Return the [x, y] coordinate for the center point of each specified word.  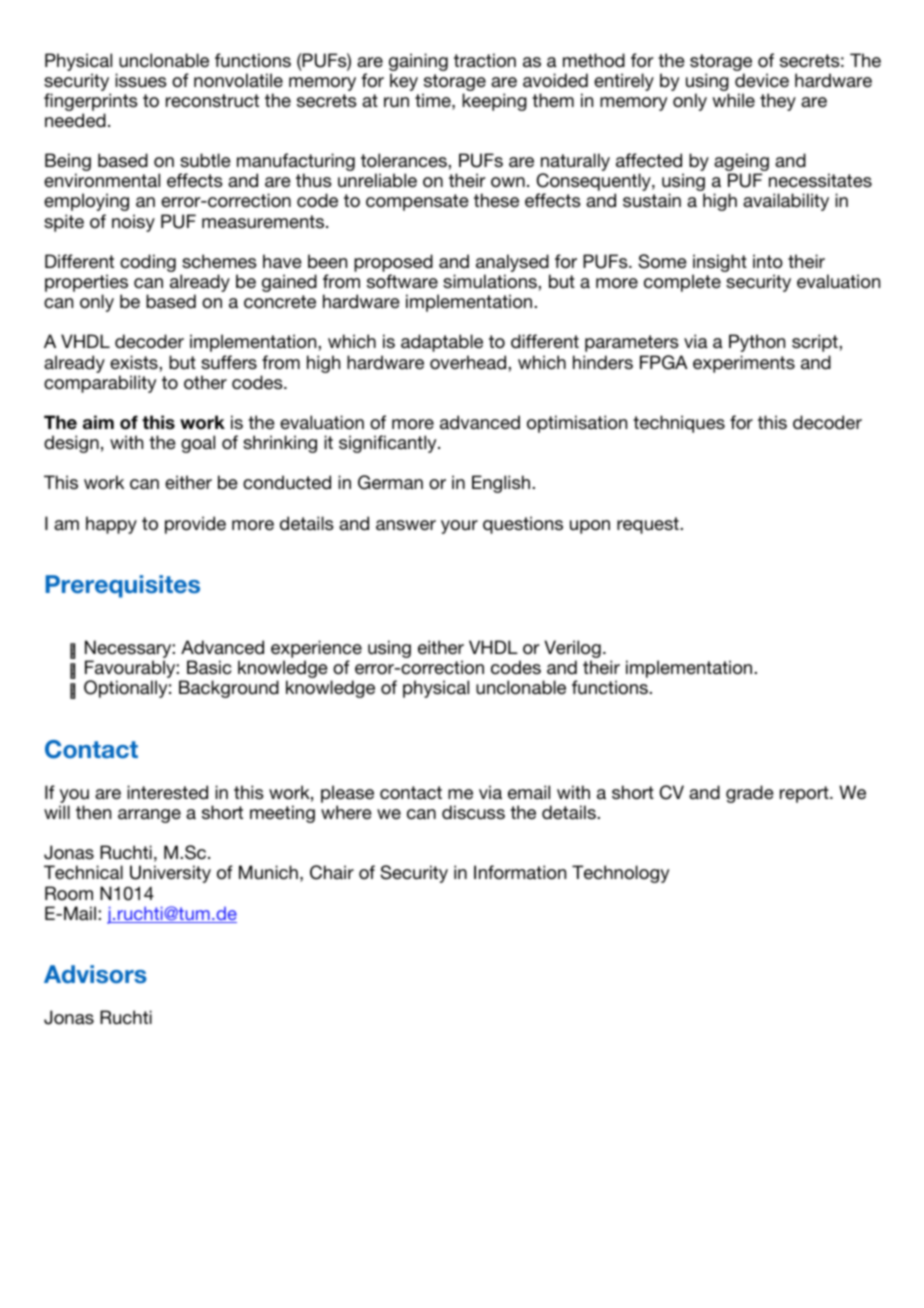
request [649, 525]
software [402, 281]
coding [148, 263]
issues [141, 80]
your [459, 527]
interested [167, 792]
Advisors [95, 974]
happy [111, 525]
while [733, 100]
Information [520, 872]
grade [750, 794]
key [404, 82]
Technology [620, 874]
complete [682, 283]
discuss [473, 812]
